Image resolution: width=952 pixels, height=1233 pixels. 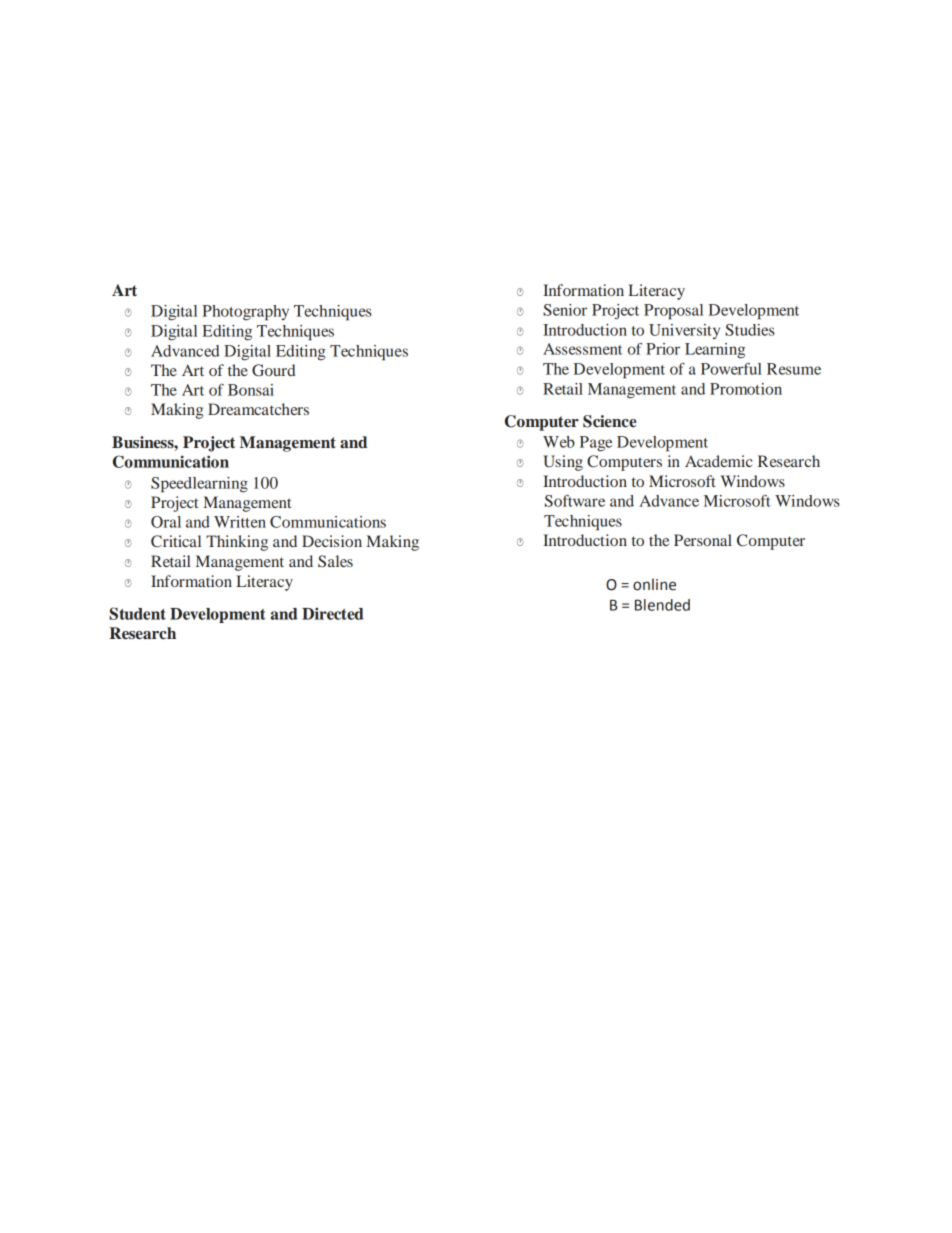 What do you see at coordinates (332, 541) in the screenshot?
I see `Decision` at bounding box center [332, 541].
